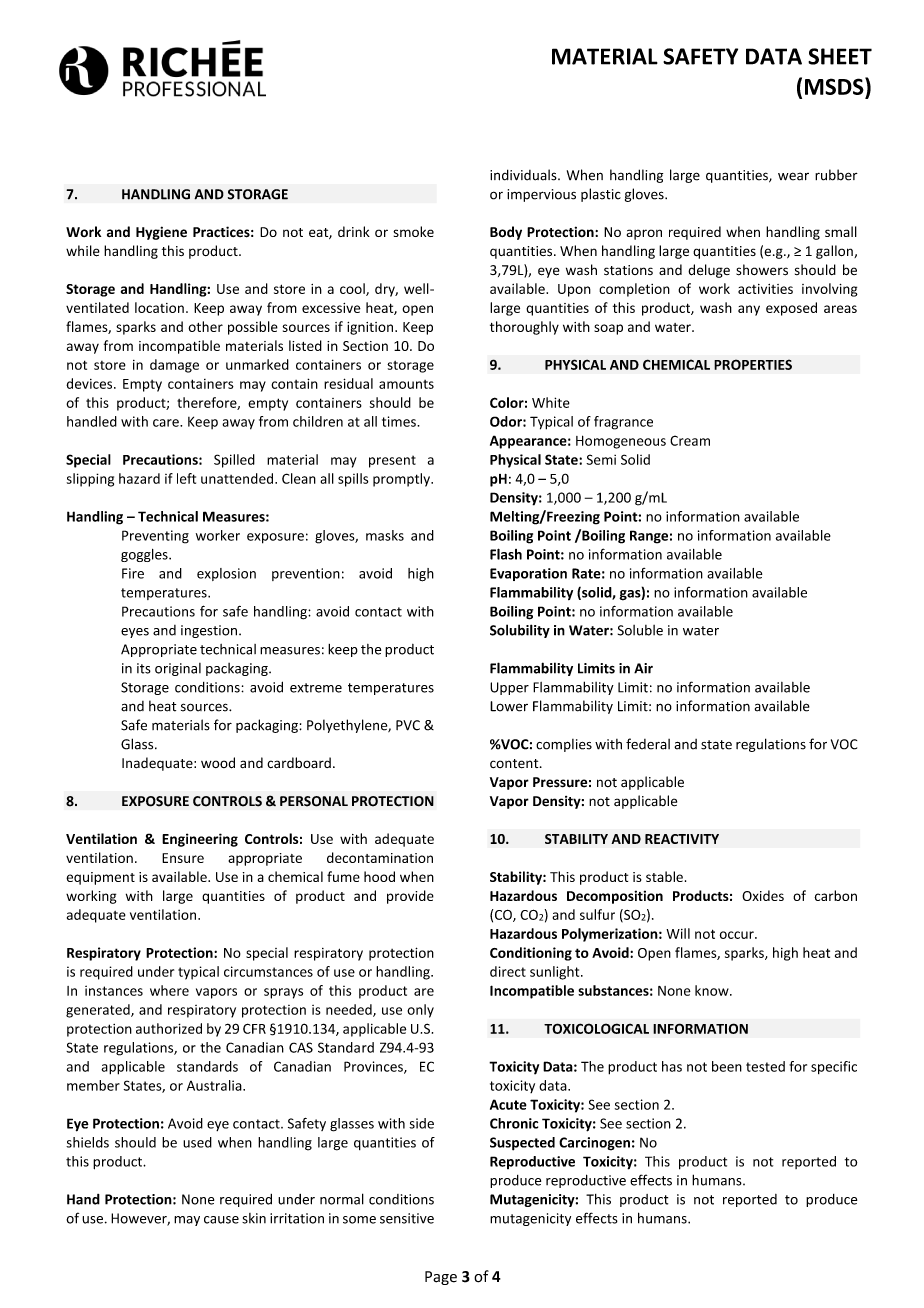  What do you see at coordinates (161, 233) in the screenshot?
I see `Hygiene` at bounding box center [161, 233].
